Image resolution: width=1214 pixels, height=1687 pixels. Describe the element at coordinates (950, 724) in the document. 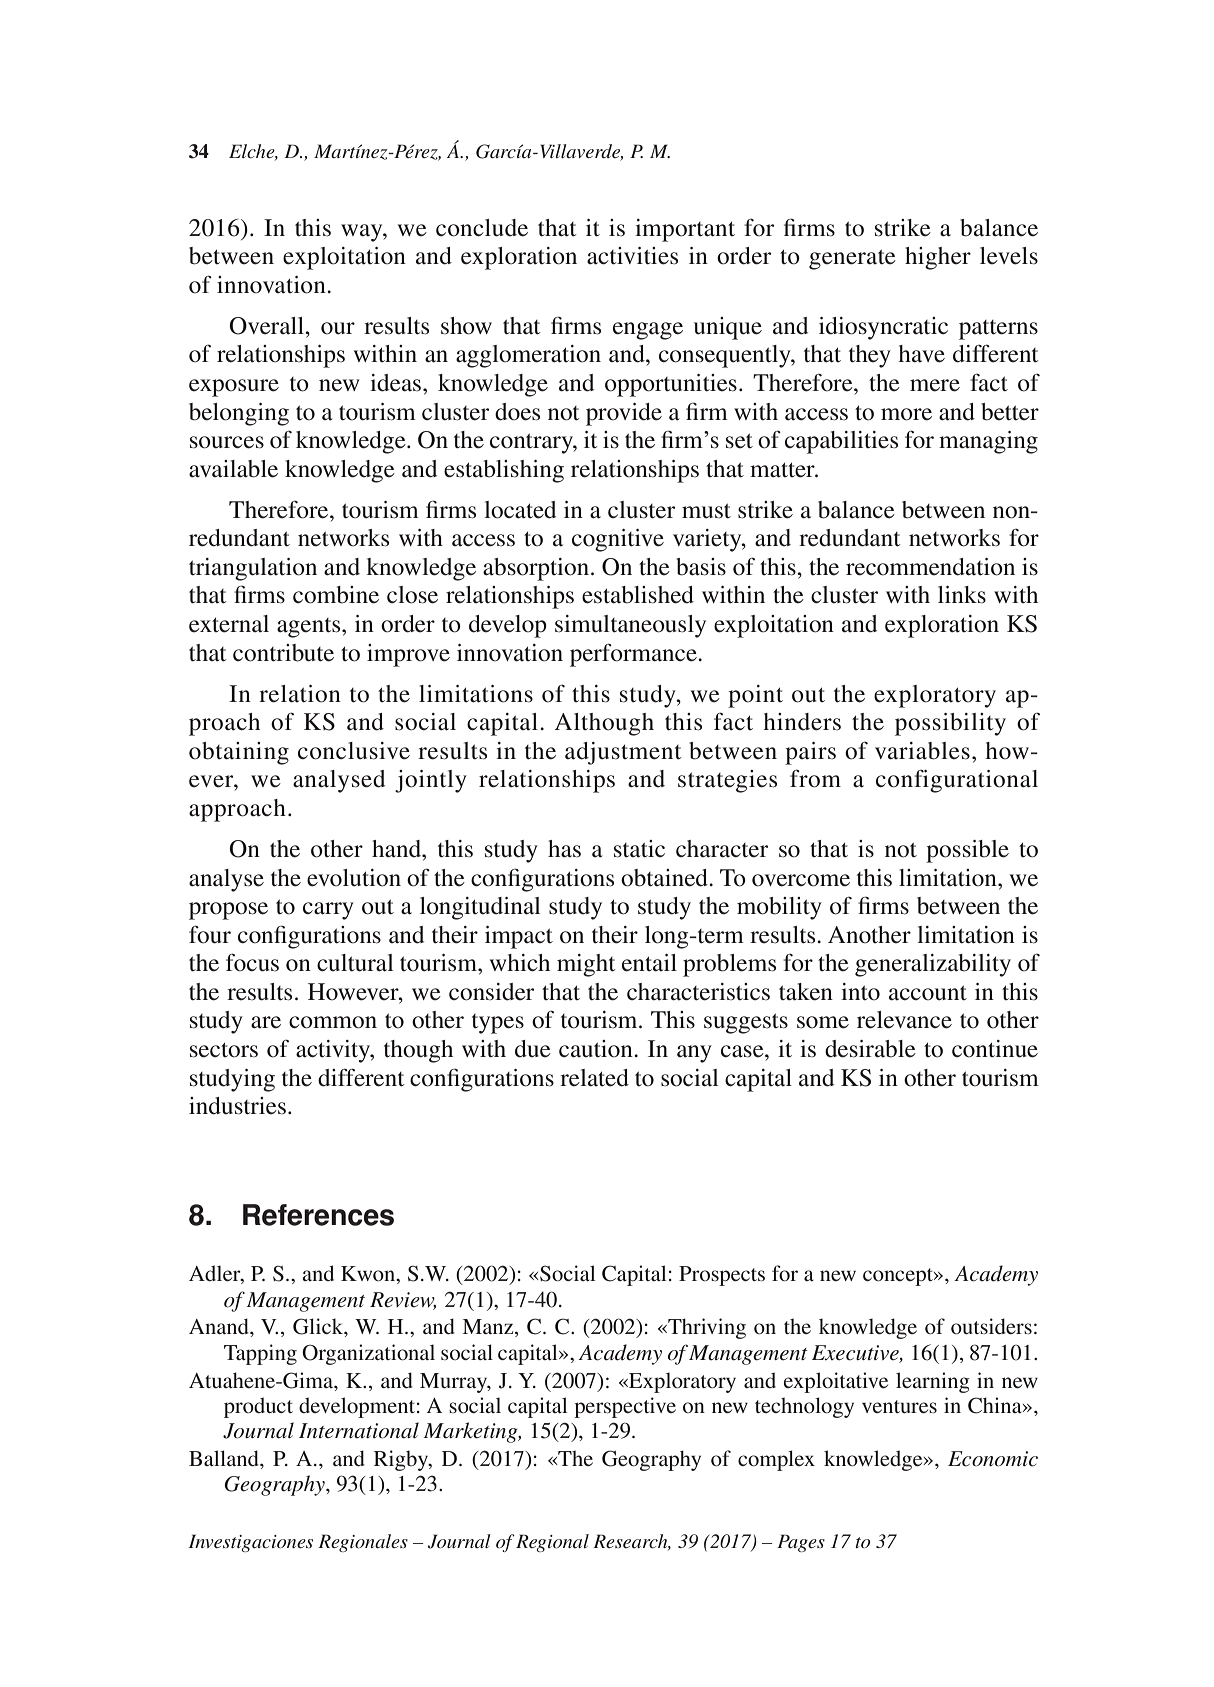

I see `possibility` at that location.
